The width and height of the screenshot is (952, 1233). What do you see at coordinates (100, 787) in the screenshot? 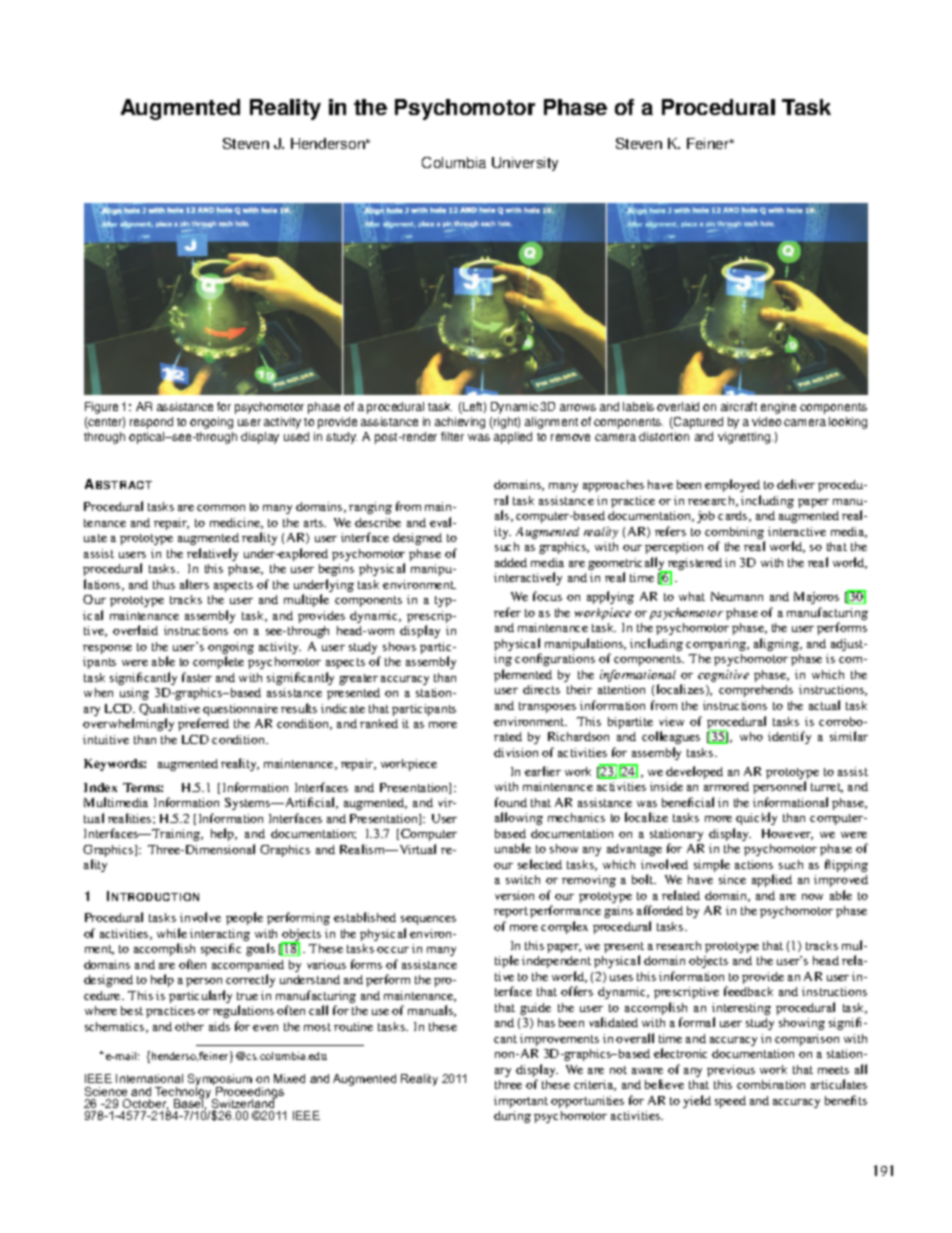
I see `Index` at bounding box center [100, 787].
